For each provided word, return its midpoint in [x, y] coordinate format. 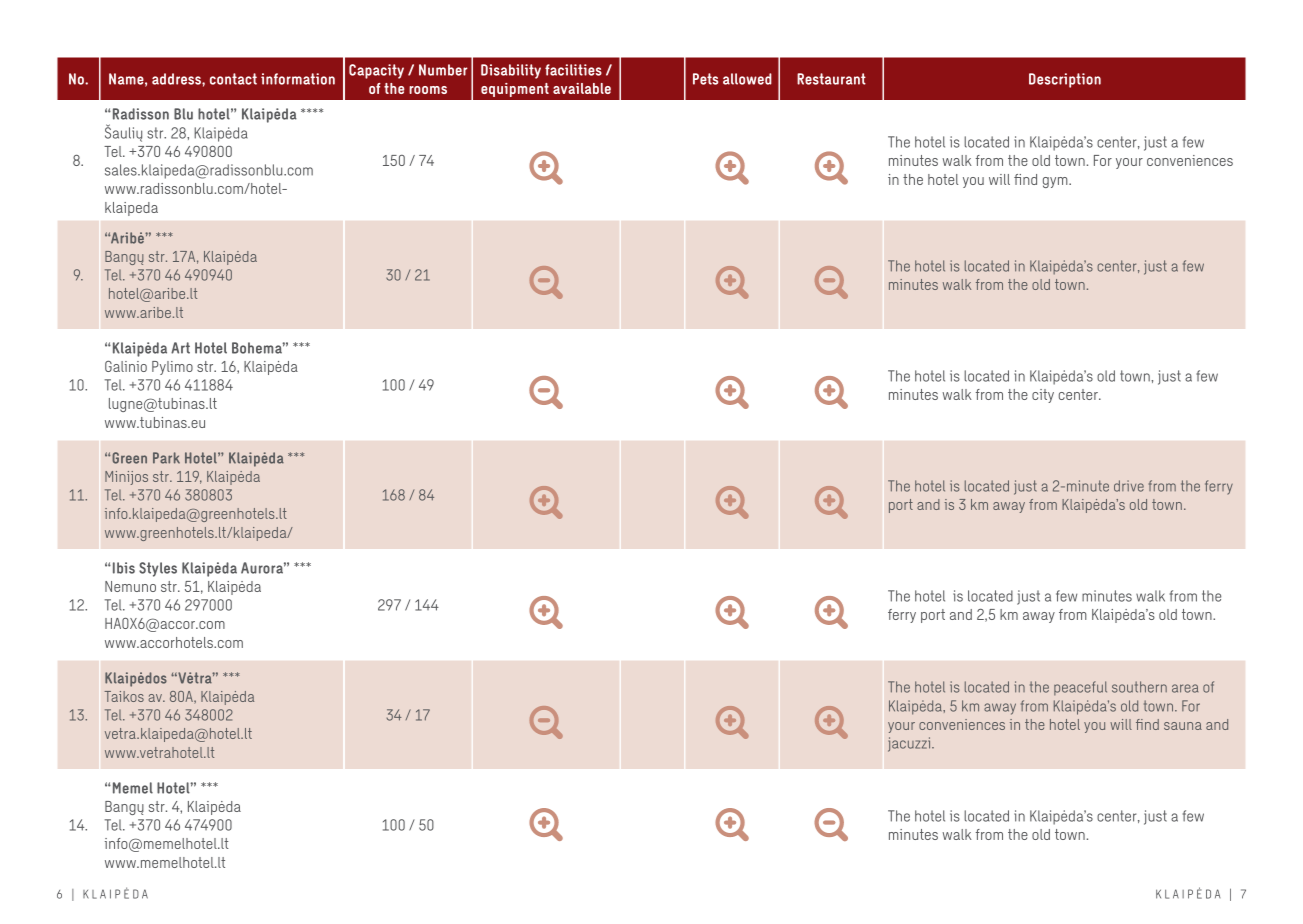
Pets [705, 79]
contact [233, 79]
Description [1065, 80]
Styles [158, 569]
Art [180, 348]
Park [166, 458]
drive [1129, 486]
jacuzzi [910, 744]
